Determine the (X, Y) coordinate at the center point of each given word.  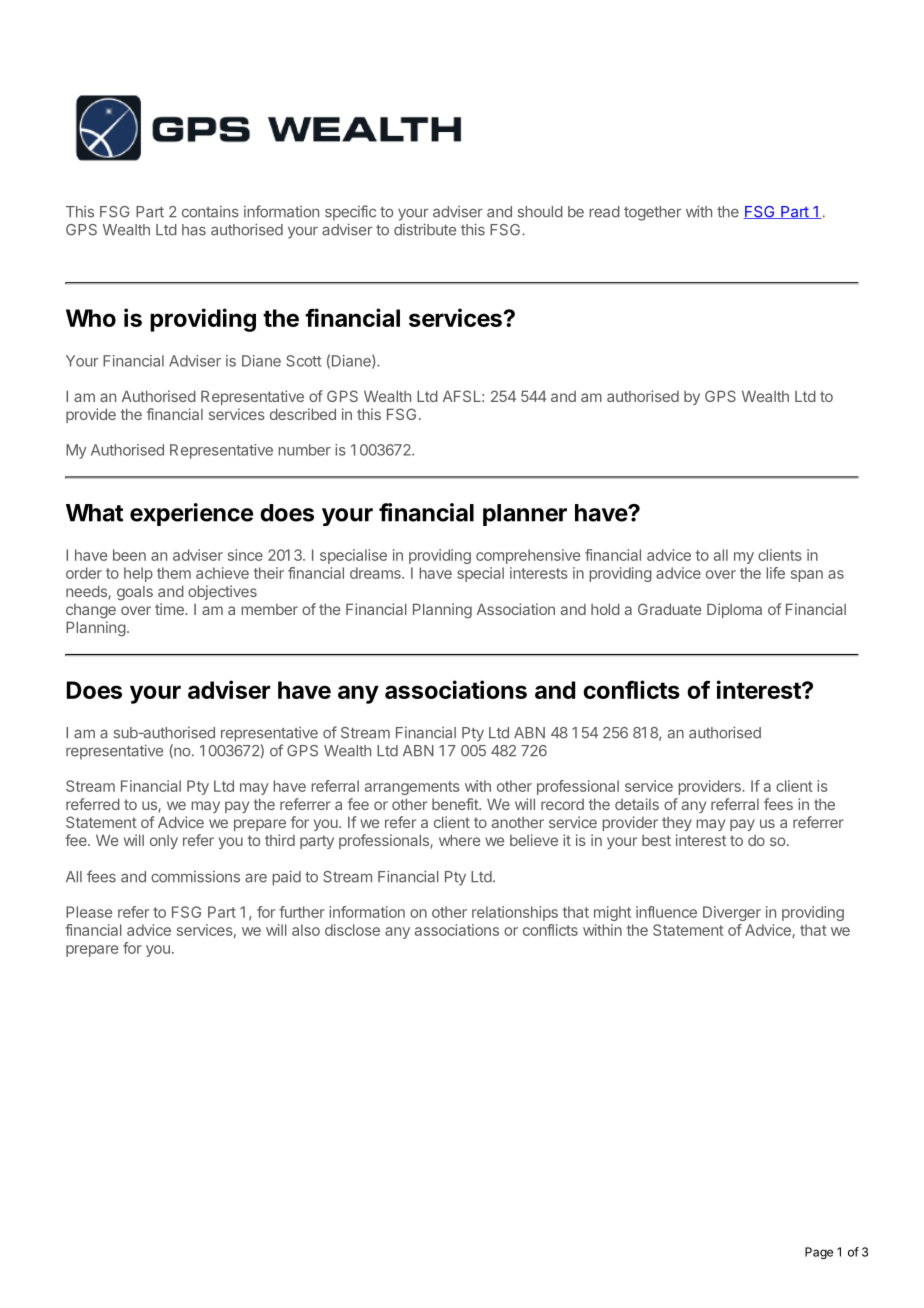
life (775, 573)
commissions (195, 877)
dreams (376, 573)
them (174, 573)
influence (666, 912)
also (306, 930)
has (194, 230)
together (652, 213)
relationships (515, 913)
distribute (425, 229)
